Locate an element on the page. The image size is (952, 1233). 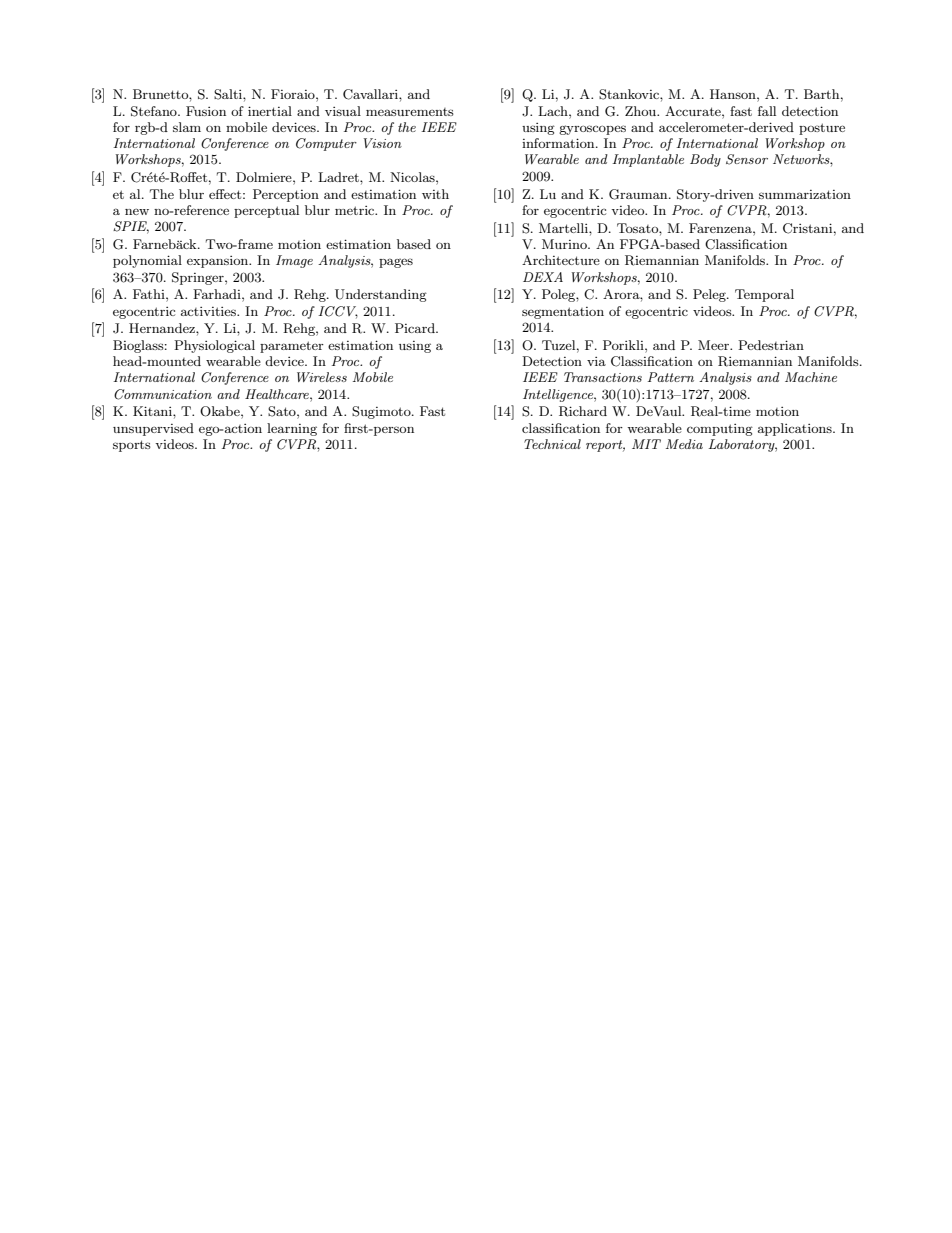
Meer is located at coordinates (714, 345).
